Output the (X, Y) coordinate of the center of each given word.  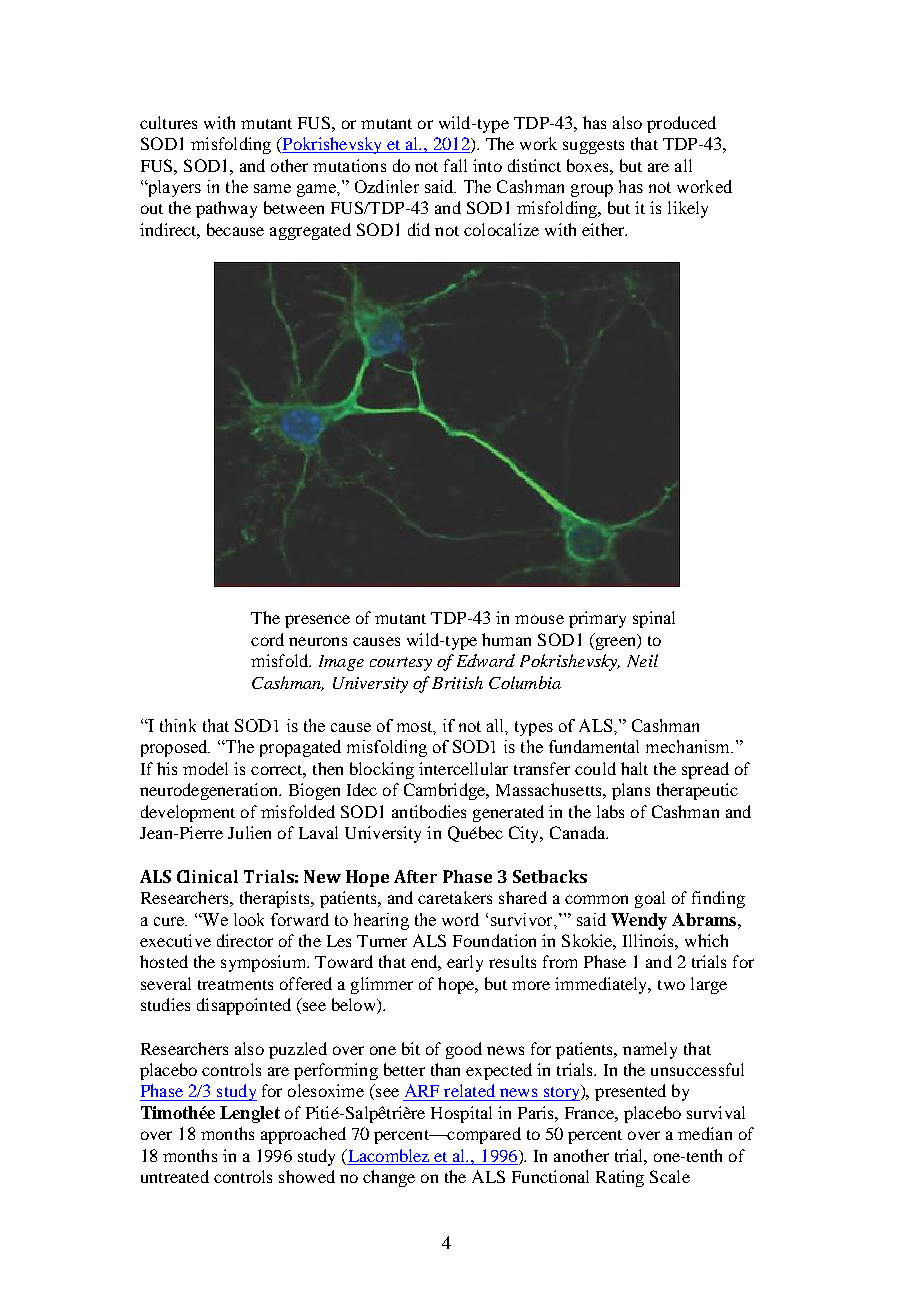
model (205, 768)
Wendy (639, 921)
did (419, 229)
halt (634, 768)
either (604, 229)
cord (267, 639)
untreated (175, 1176)
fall (455, 165)
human (506, 639)
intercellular (463, 768)
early (465, 963)
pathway (226, 209)
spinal (654, 619)
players (173, 188)
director (245, 940)
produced (681, 124)
